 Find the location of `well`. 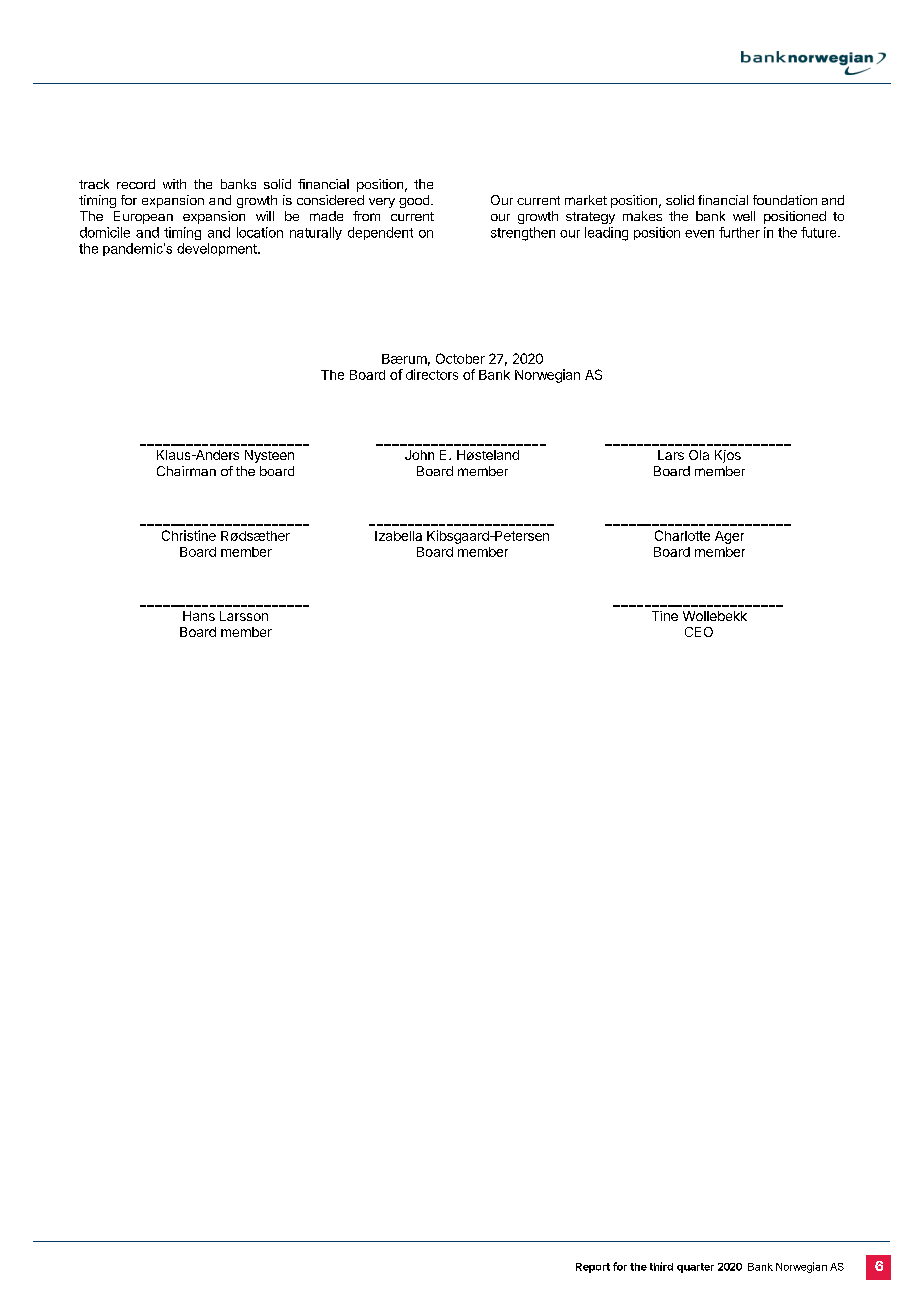

well is located at coordinates (744, 216).
